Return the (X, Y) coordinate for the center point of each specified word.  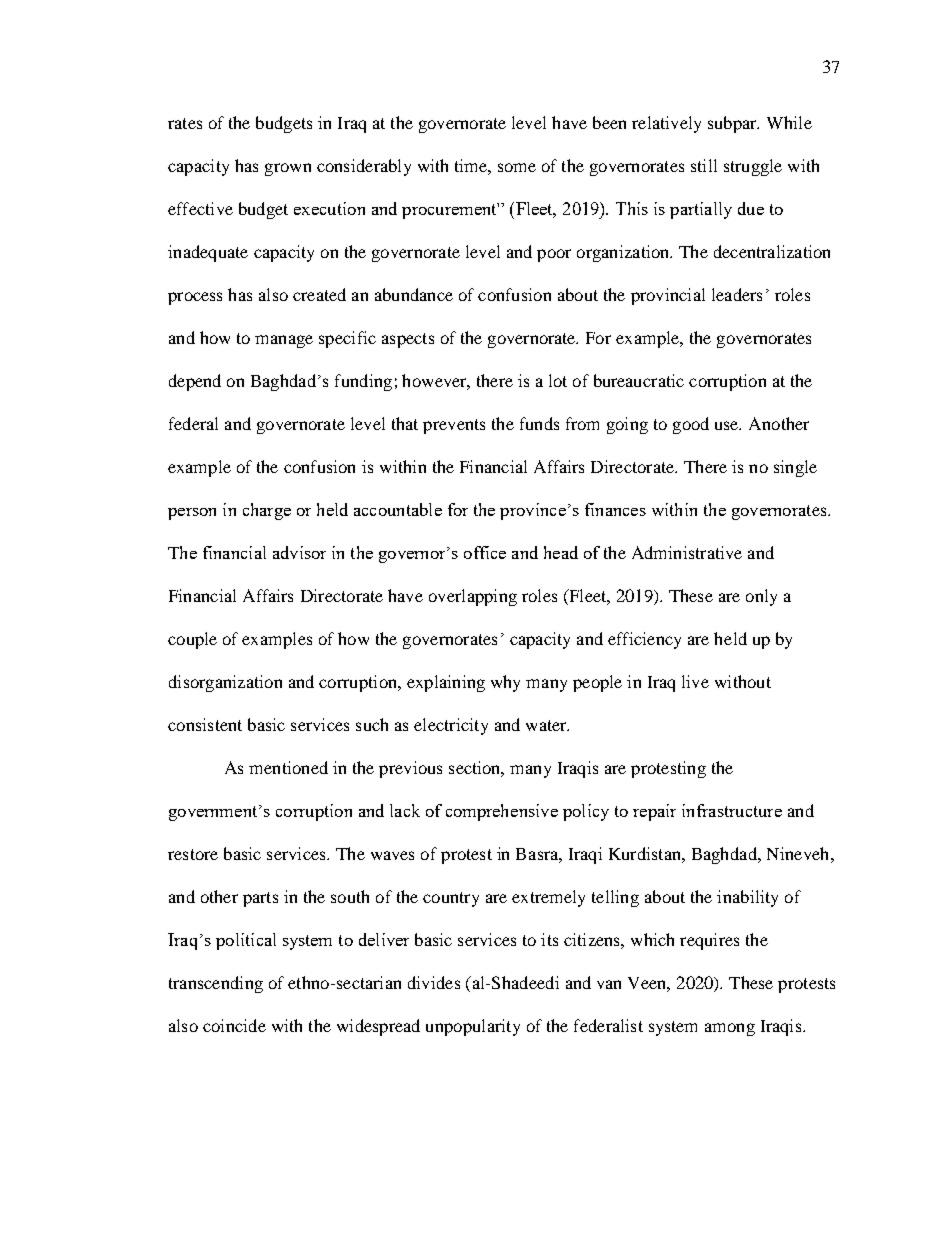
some (517, 167)
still (704, 165)
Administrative (687, 552)
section (476, 769)
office (485, 552)
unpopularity (473, 1027)
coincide (234, 1025)
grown (288, 169)
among (730, 1029)
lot (558, 380)
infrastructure (732, 810)
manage (284, 341)
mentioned (288, 767)
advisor (299, 552)
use (728, 425)
